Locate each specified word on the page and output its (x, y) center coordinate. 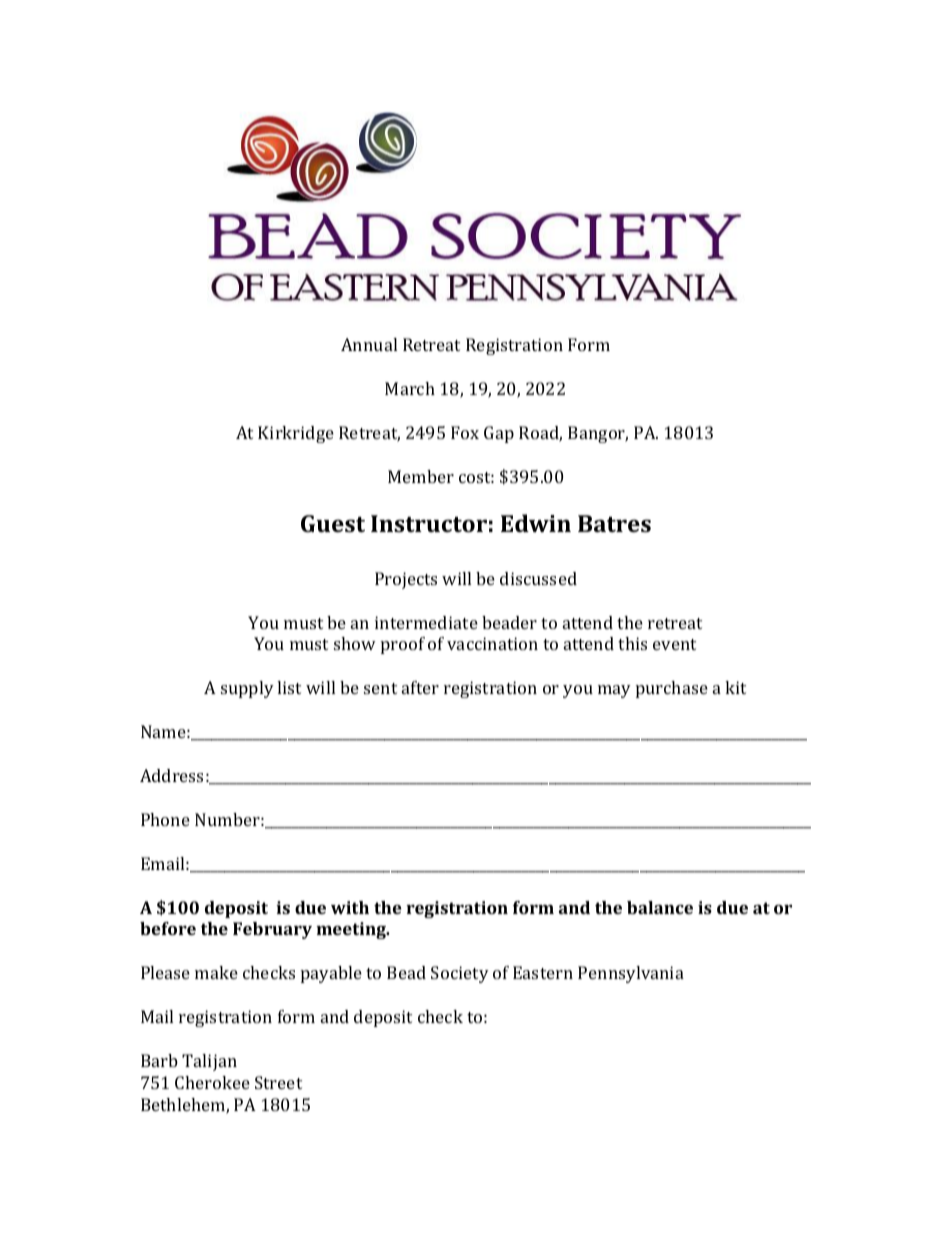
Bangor (598, 434)
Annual (369, 344)
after (420, 687)
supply (247, 689)
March (410, 388)
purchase (672, 689)
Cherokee (212, 1082)
